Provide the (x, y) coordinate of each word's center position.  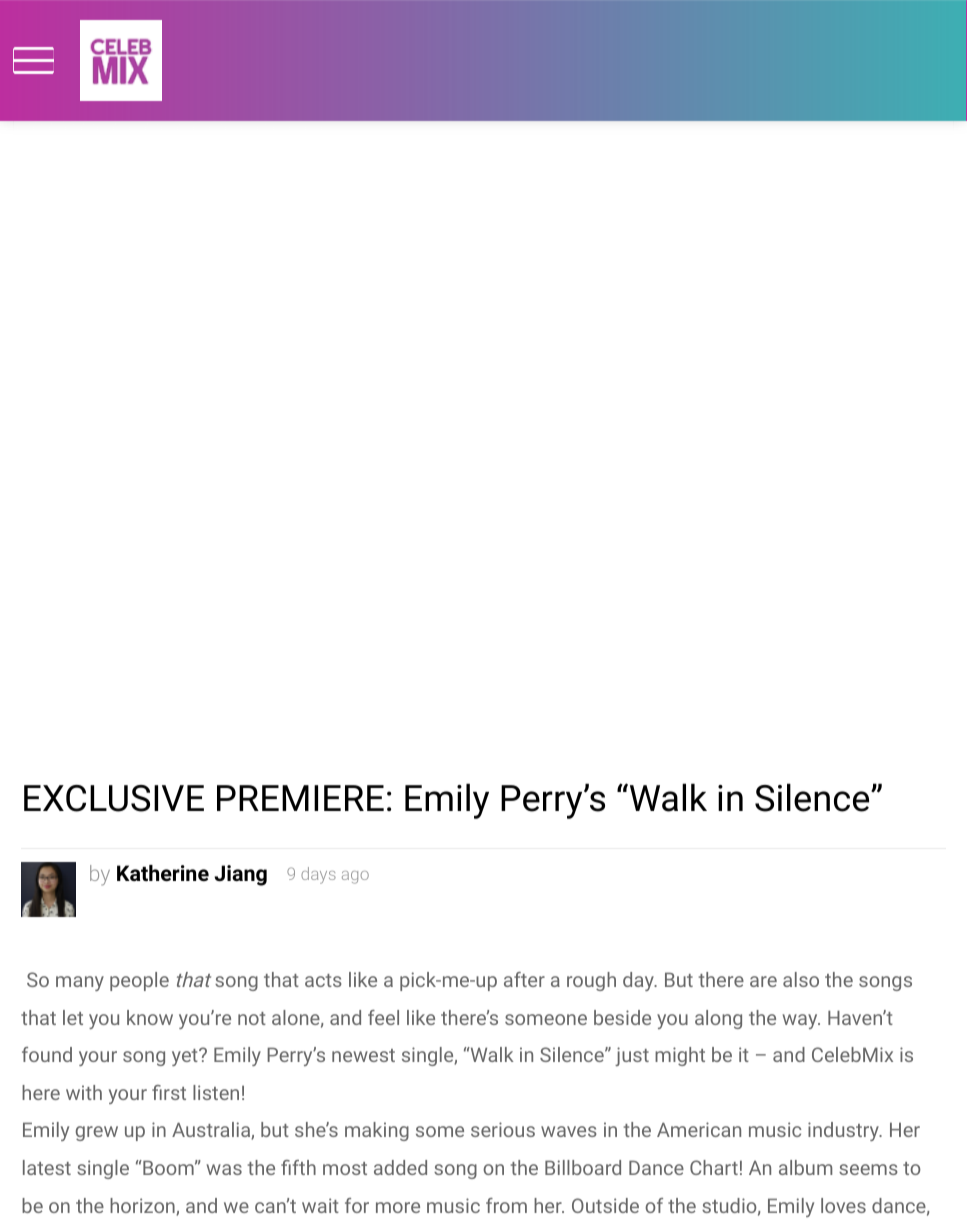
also (801, 979)
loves (843, 1205)
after (524, 979)
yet (186, 1057)
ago (355, 877)
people (139, 981)
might (680, 1056)
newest (363, 1055)
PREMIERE (300, 798)
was (224, 1169)
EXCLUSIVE (114, 798)
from (506, 1205)
